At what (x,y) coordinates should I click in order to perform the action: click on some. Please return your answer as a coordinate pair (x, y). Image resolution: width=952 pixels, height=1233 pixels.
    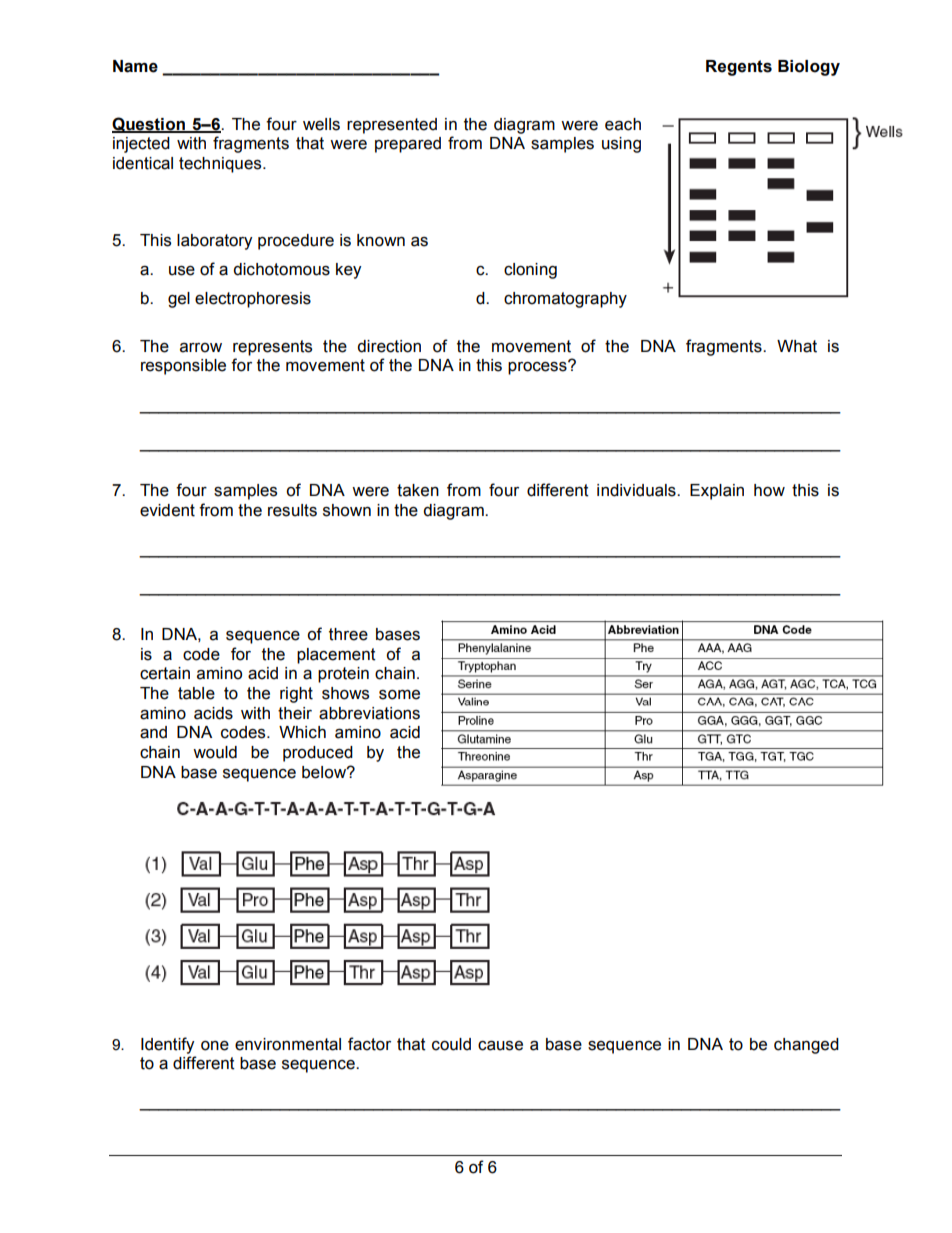
    Looking at the image, I should click on (399, 695).
